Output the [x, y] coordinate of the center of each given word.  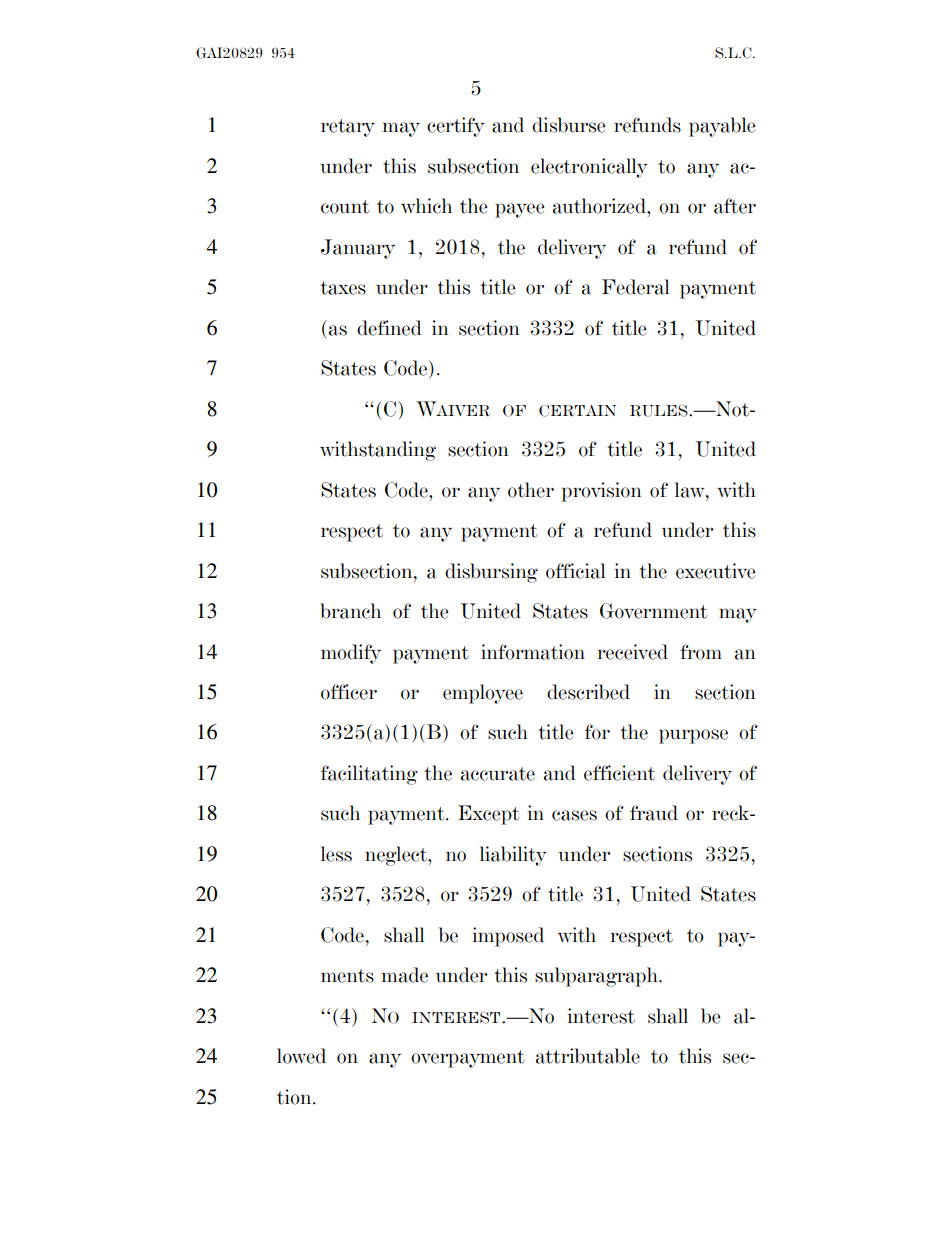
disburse [569, 125]
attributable [588, 1056]
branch [350, 611]
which [426, 206]
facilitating [369, 775]
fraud [654, 813]
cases [574, 815]
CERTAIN [577, 411]
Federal [635, 287]
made [405, 975]
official [575, 571]
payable [722, 127]
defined [389, 328]
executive [716, 571]
